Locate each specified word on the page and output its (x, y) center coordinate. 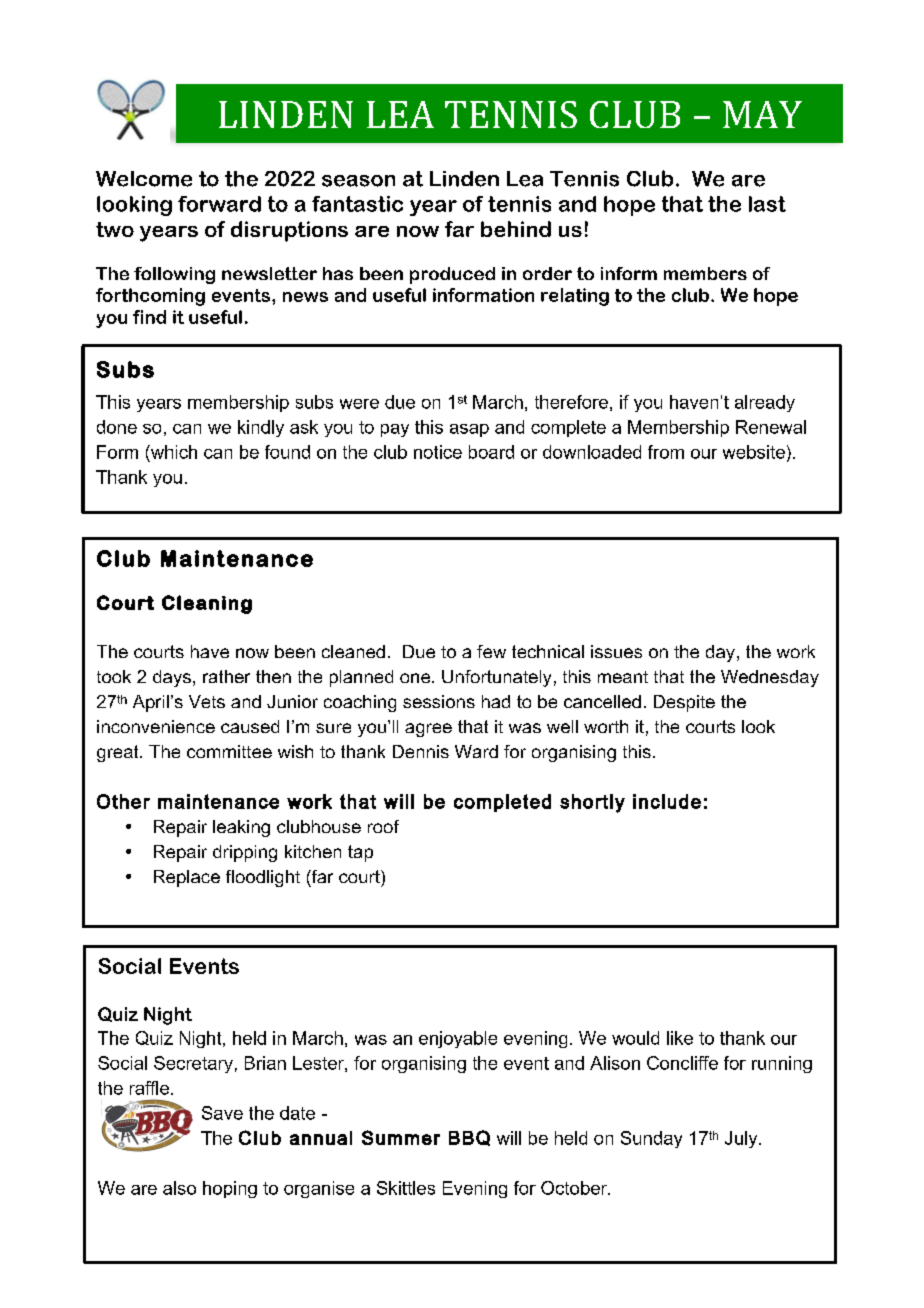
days (172, 678)
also (179, 1188)
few (491, 651)
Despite (684, 703)
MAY (762, 114)
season (358, 181)
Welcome (144, 179)
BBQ (469, 1138)
